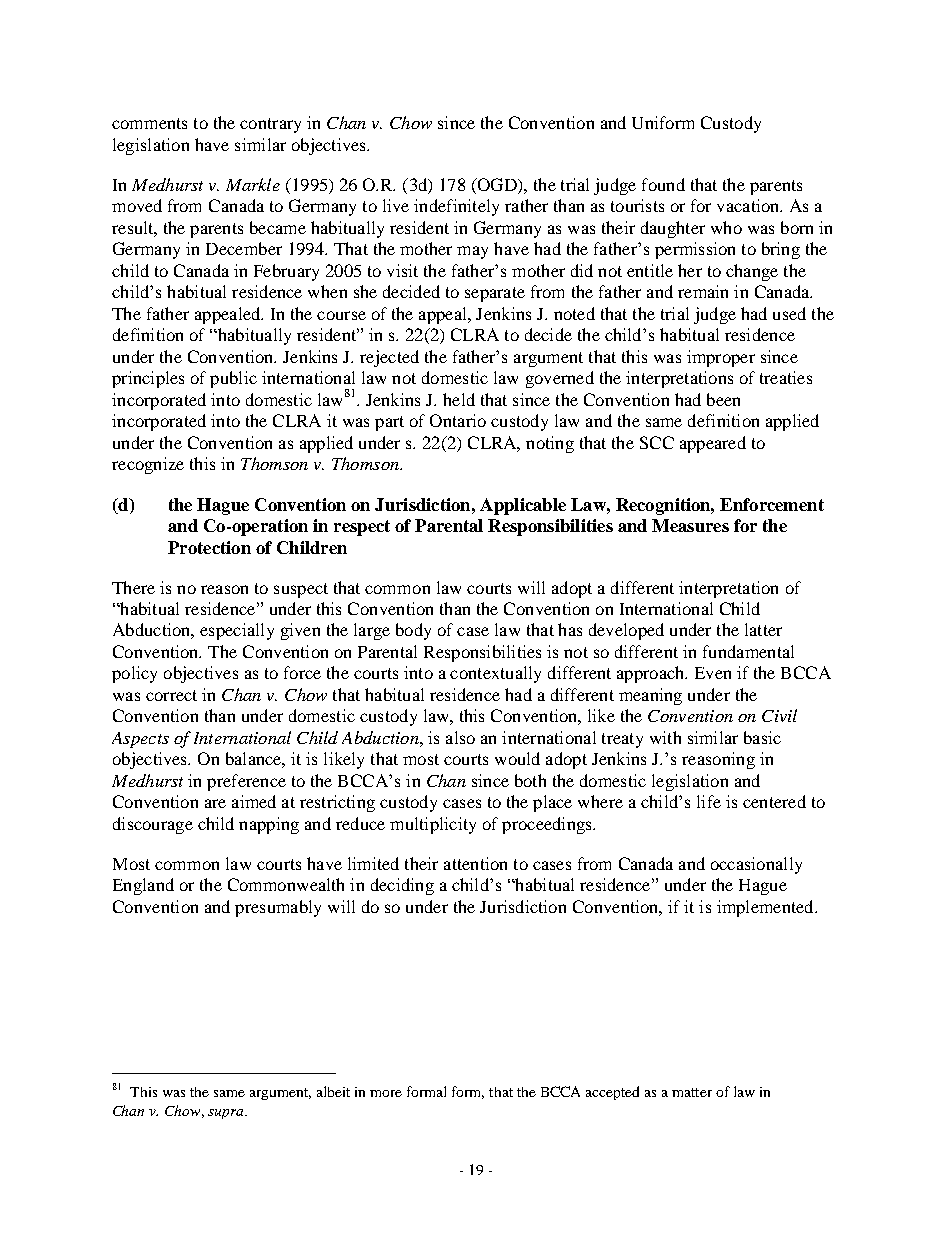 The height and width of the page is (1233, 952). I want to click on body, so click(413, 631).
